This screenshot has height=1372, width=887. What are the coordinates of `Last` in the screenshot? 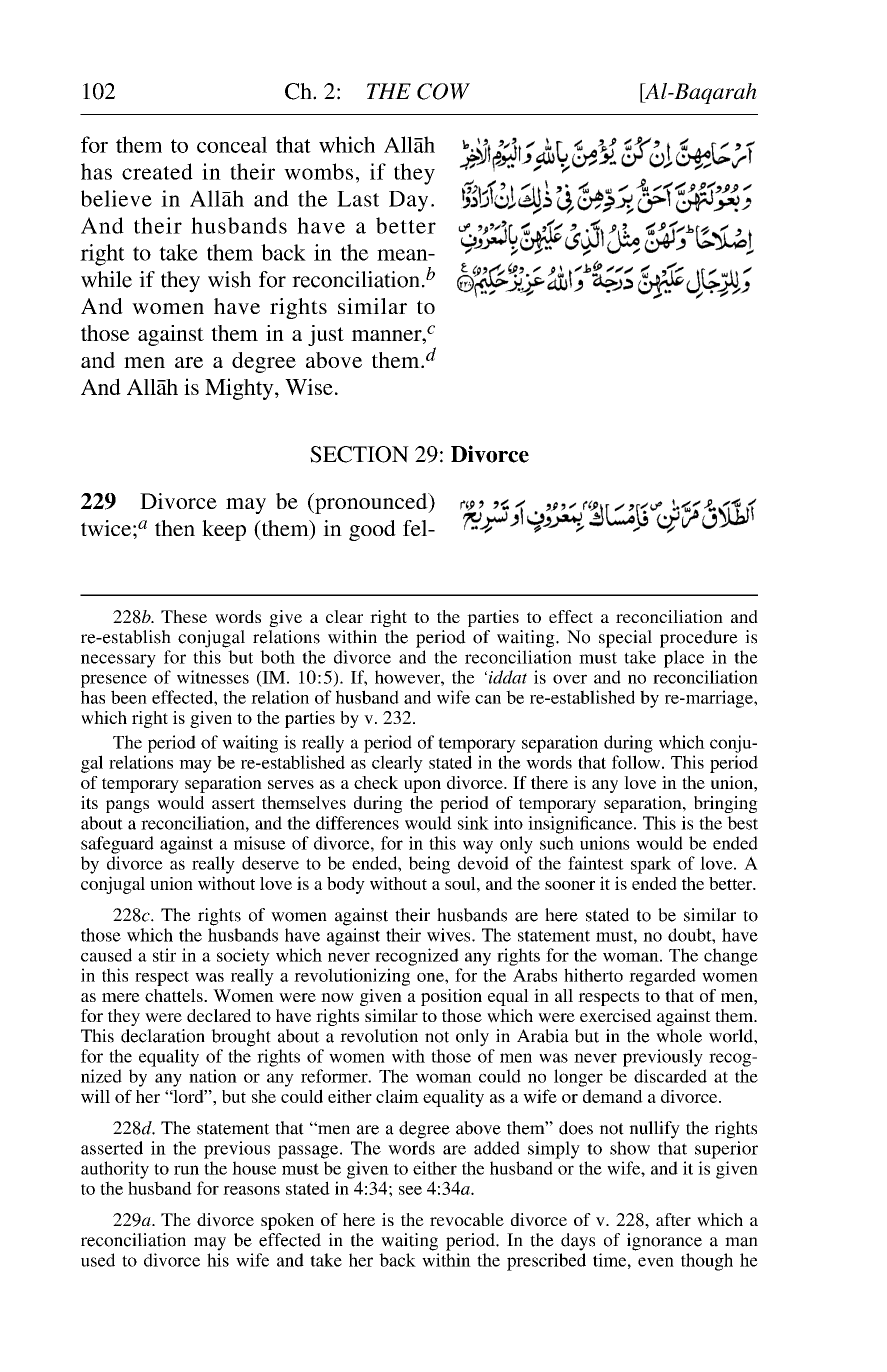 It's located at (358, 199).
